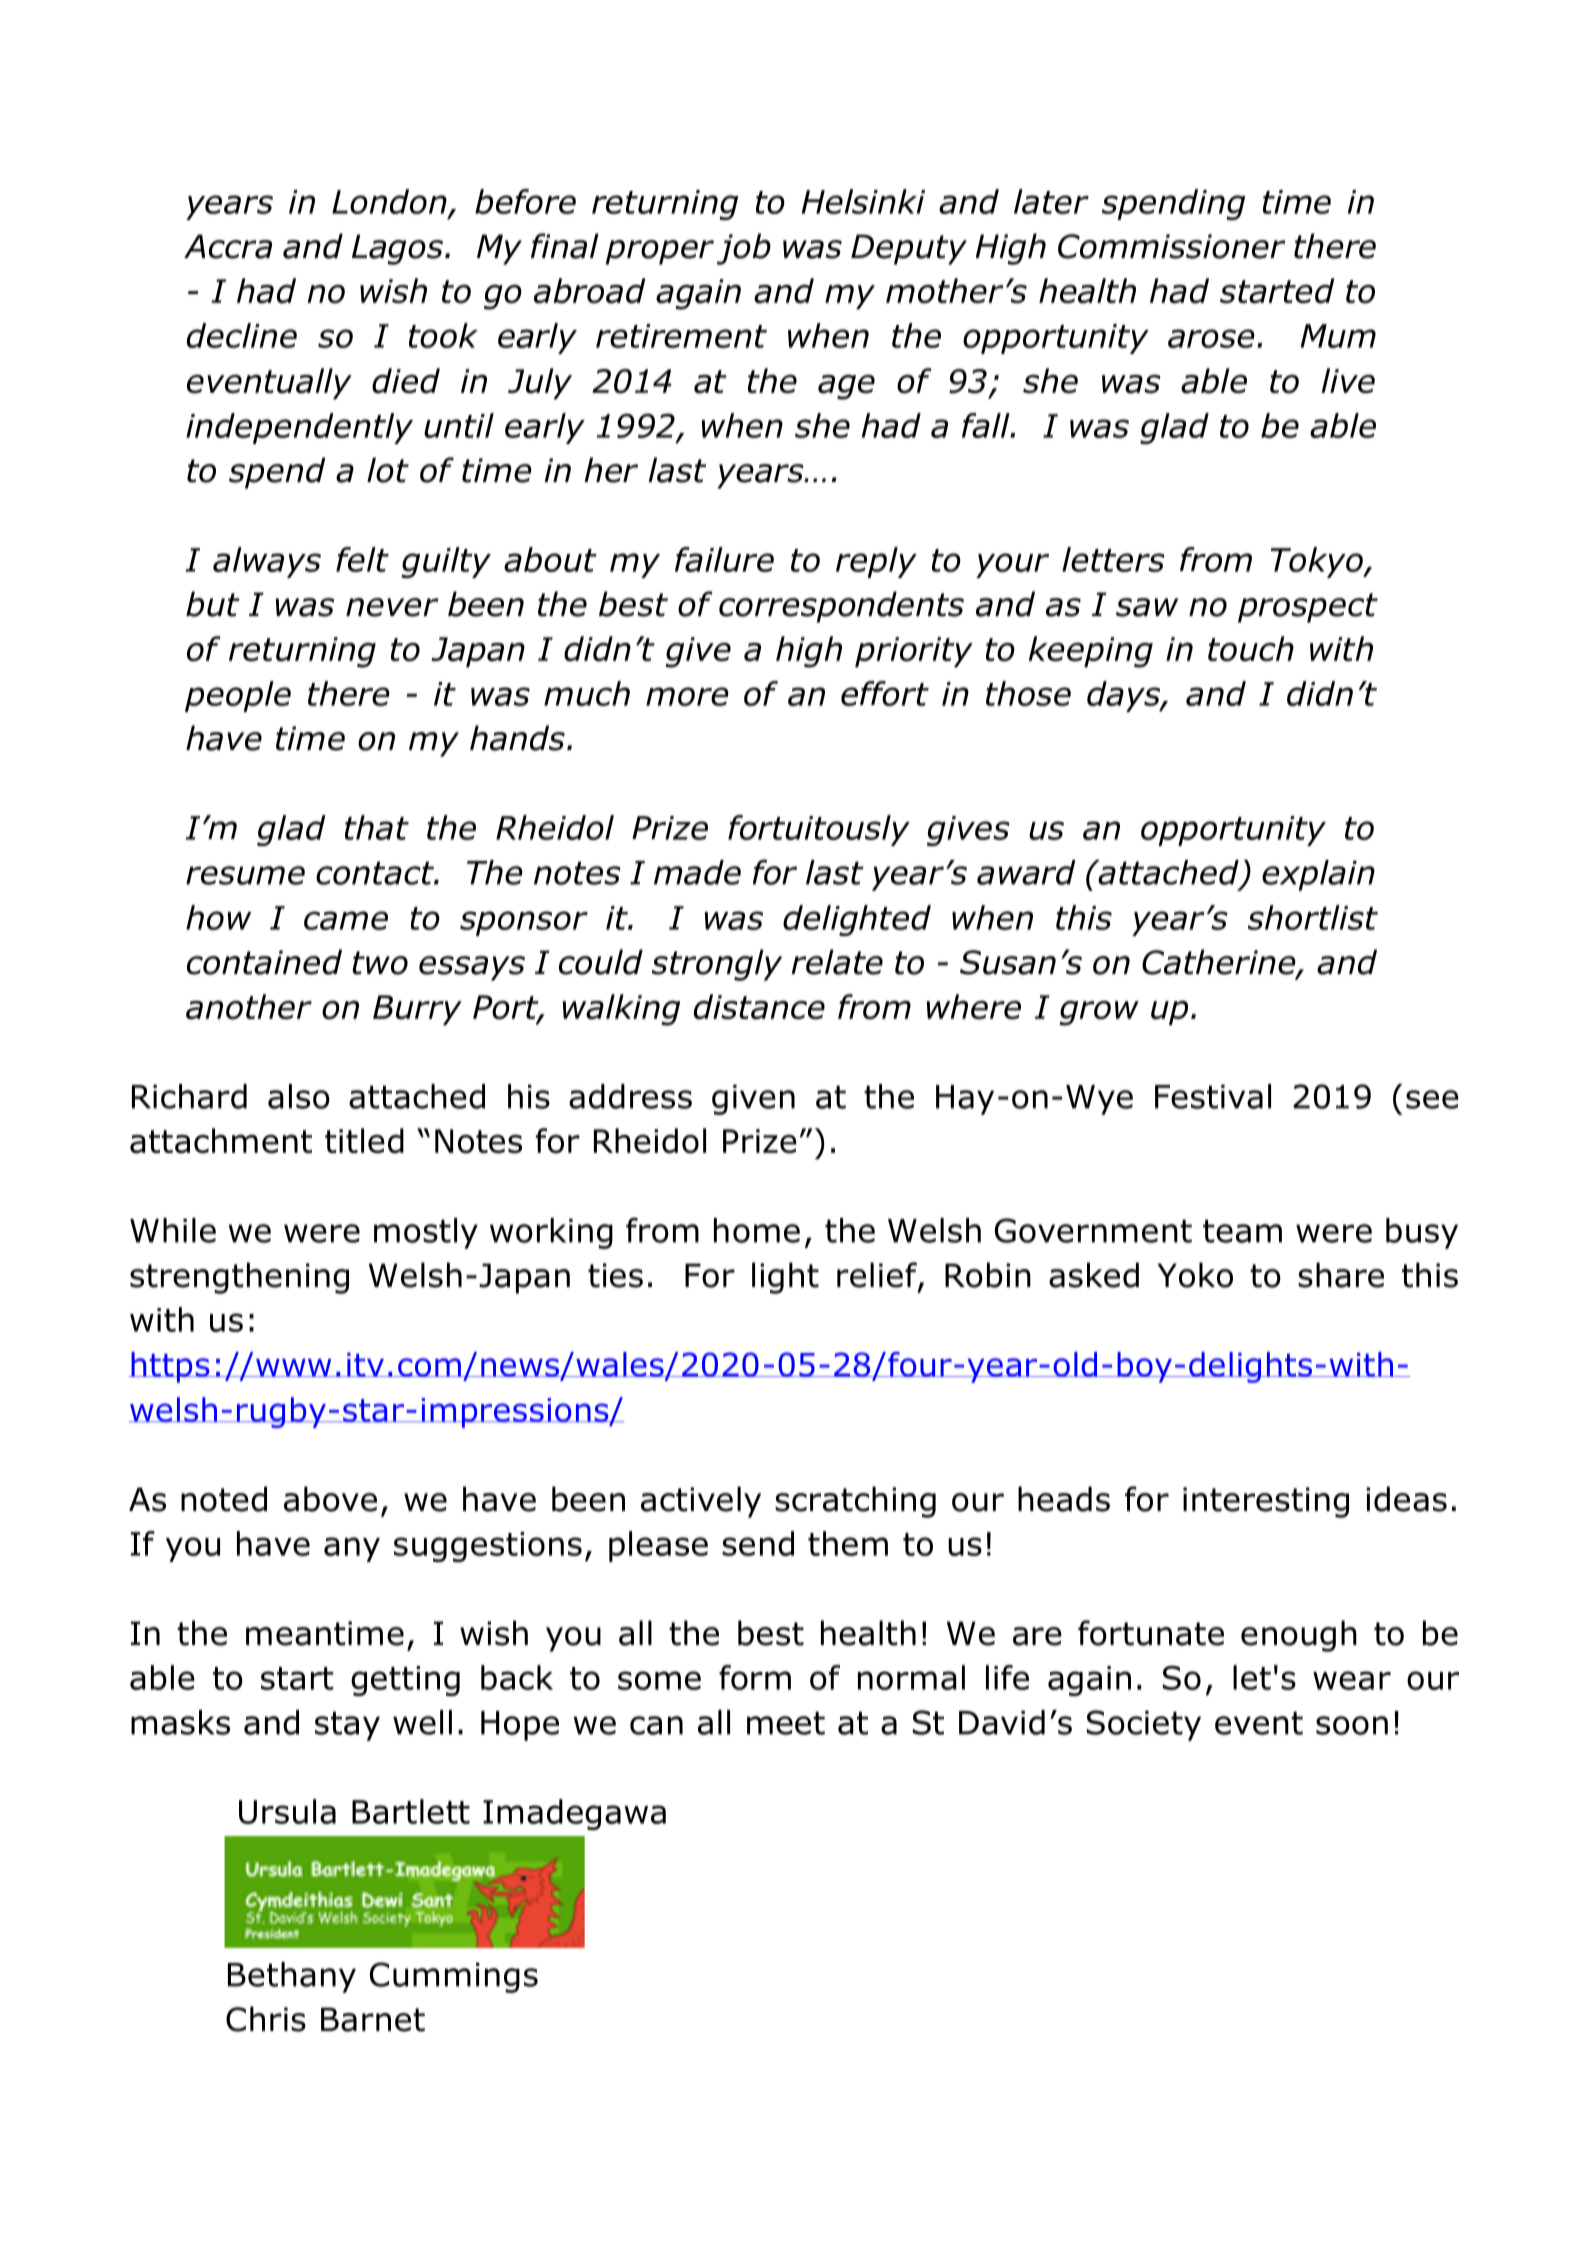  What do you see at coordinates (744, 249) in the screenshot?
I see `job` at bounding box center [744, 249].
